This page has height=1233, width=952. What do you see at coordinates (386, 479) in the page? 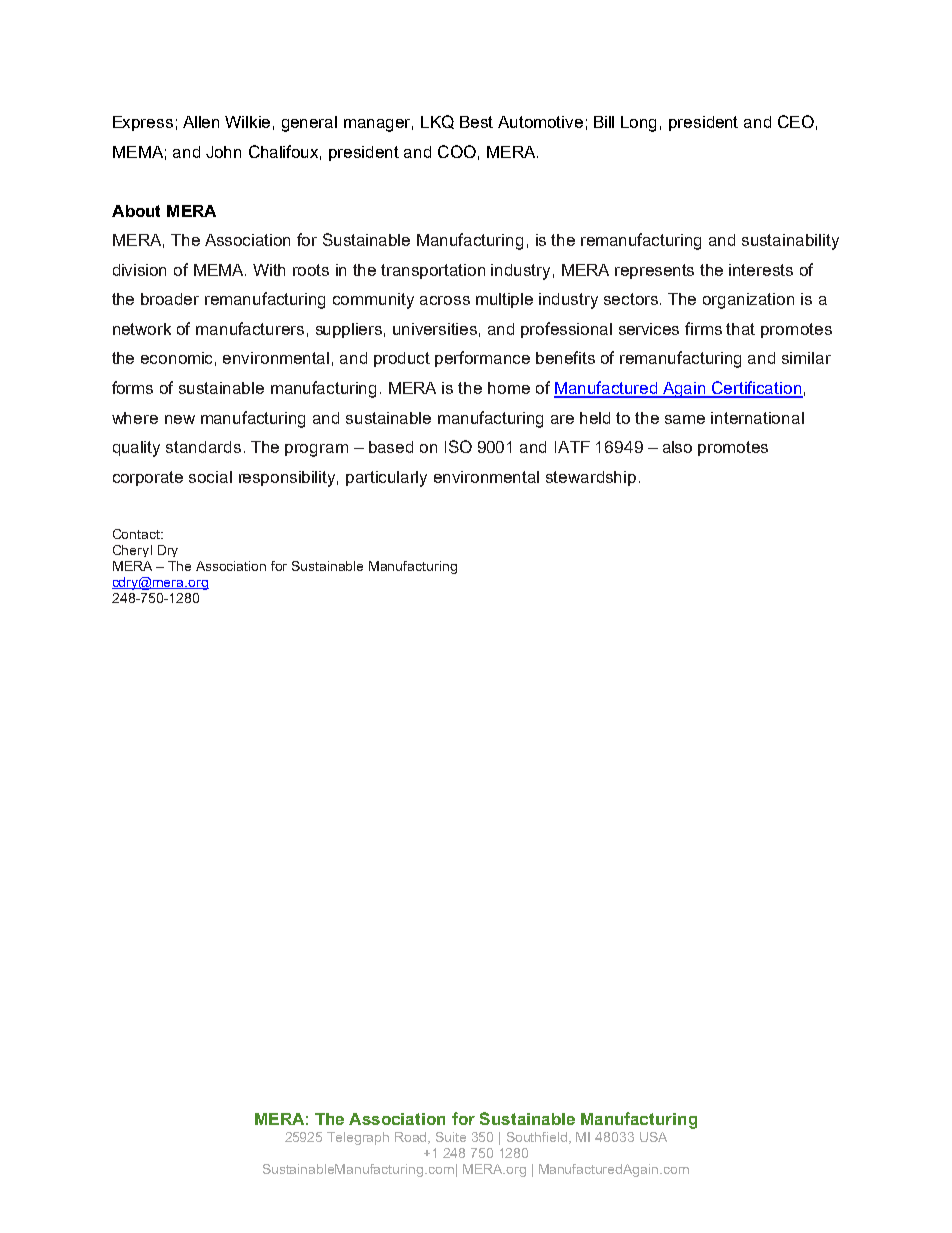
I see `particularly` at bounding box center [386, 479].
